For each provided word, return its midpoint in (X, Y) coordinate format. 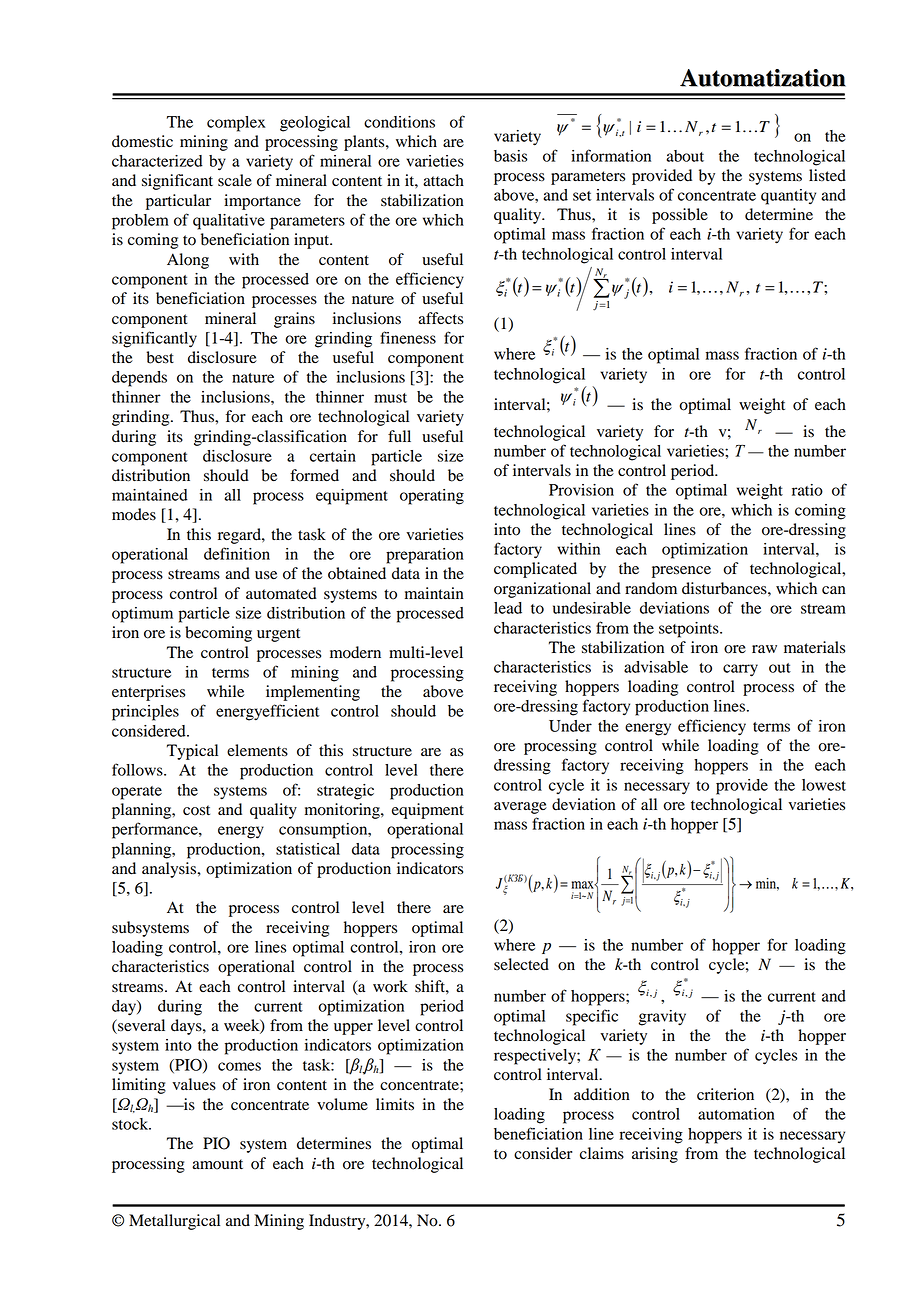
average (520, 808)
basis (510, 156)
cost (196, 810)
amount (217, 1164)
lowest (824, 785)
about (685, 156)
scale (235, 180)
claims (602, 1153)
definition (237, 553)
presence (681, 572)
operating (432, 497)
